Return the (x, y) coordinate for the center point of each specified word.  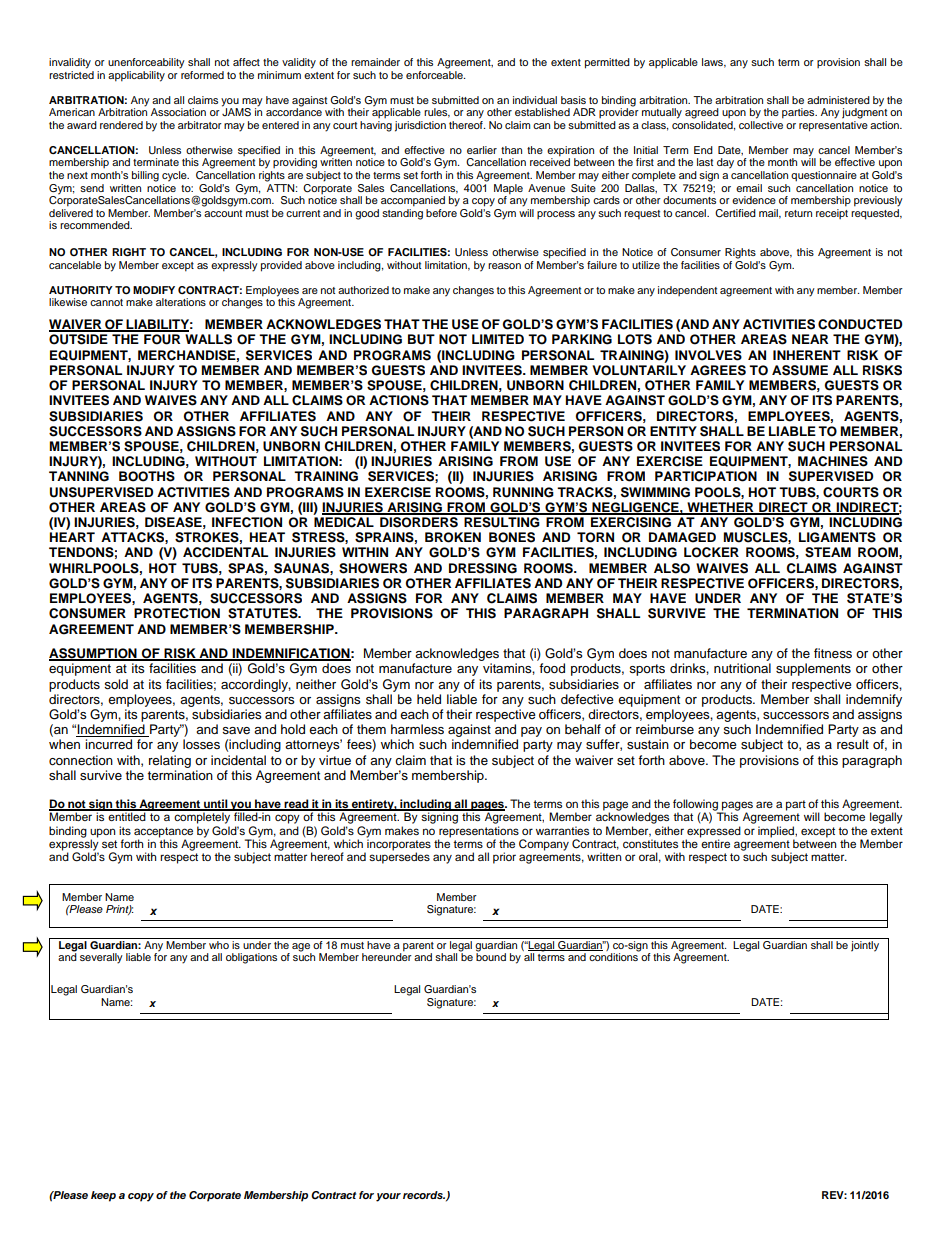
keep (103, 1196)
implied (777, 832)
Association (178, 112)
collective (761, 125)
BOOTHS (147, 476)
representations (479, 832)
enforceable (435, 73)
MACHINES (833, 461)
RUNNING (523, 492)
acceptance (163, 832)
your (388, 1197)
